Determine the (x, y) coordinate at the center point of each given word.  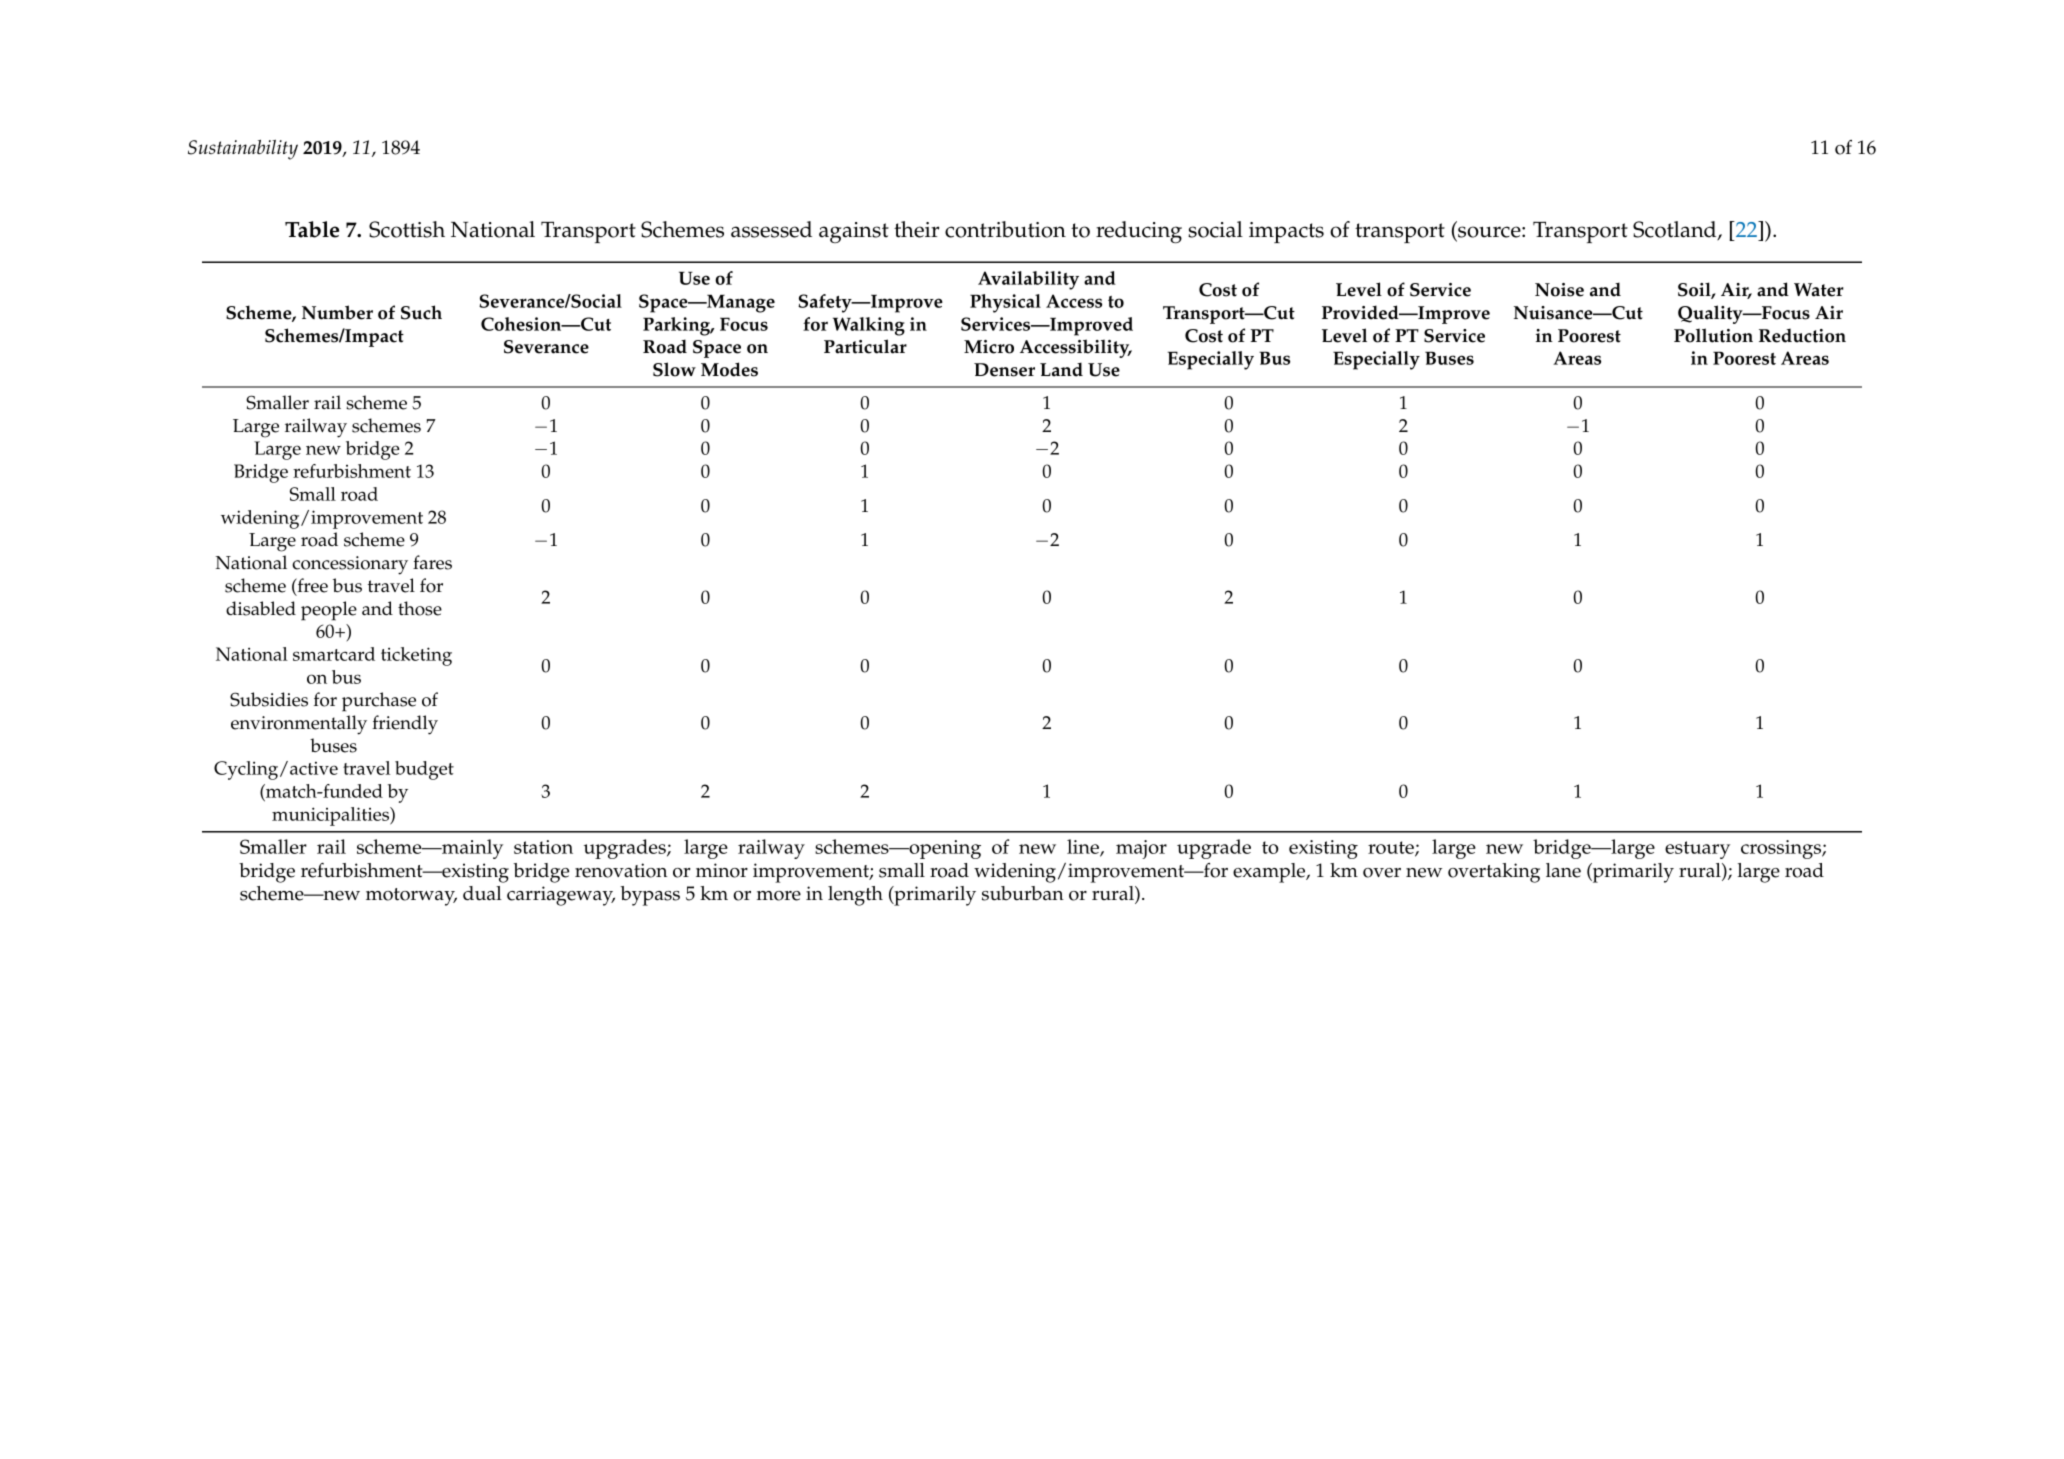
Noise (1559, 290)
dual (482, 893)
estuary (1697, 850)
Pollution (1713, 335)
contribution (1005, 229)
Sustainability (243, 150)
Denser (1004, 370)
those (420, 608)
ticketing (416, 656)
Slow (674, 369)
